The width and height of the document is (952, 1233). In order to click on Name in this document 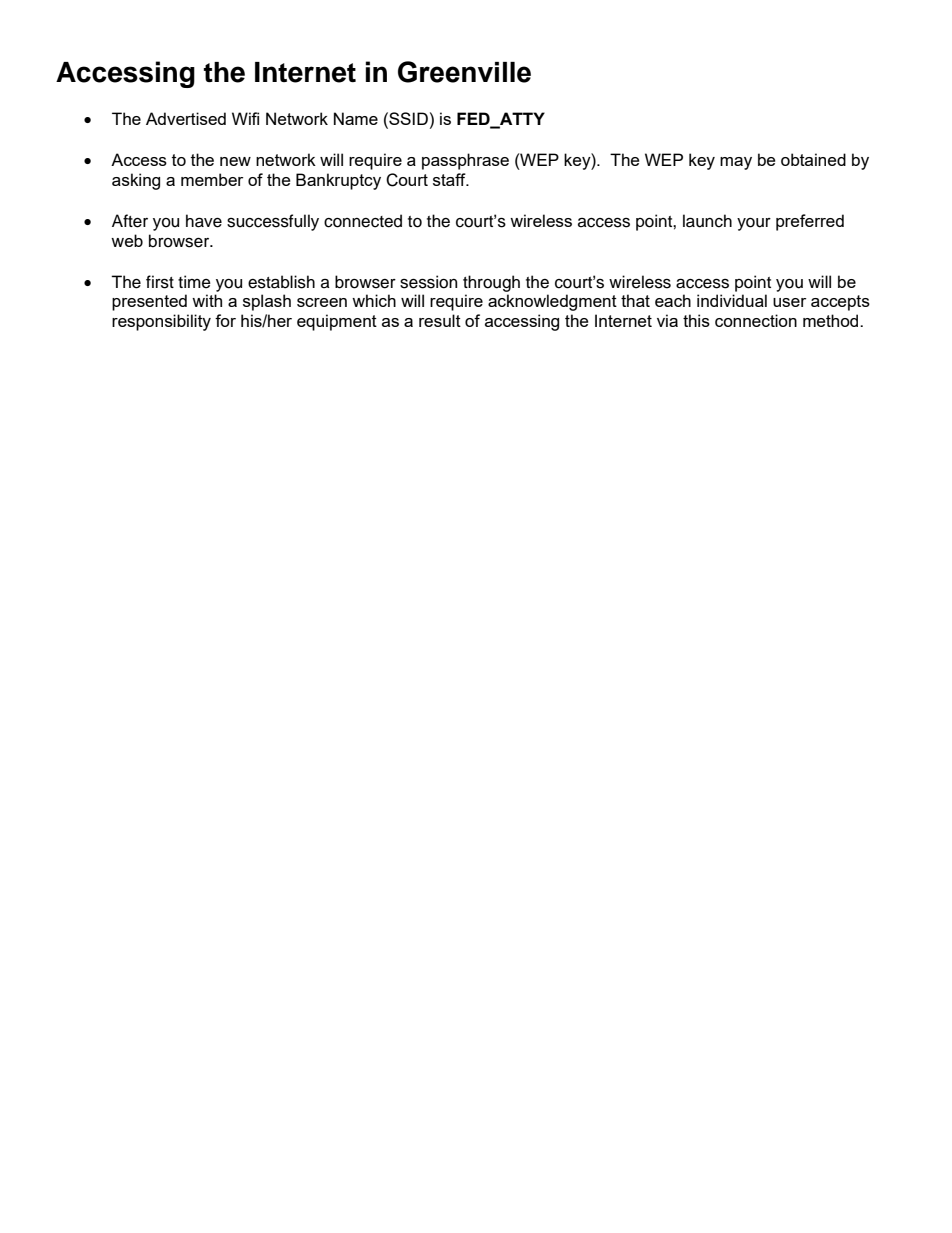, I will do `click(356, 118)`.
